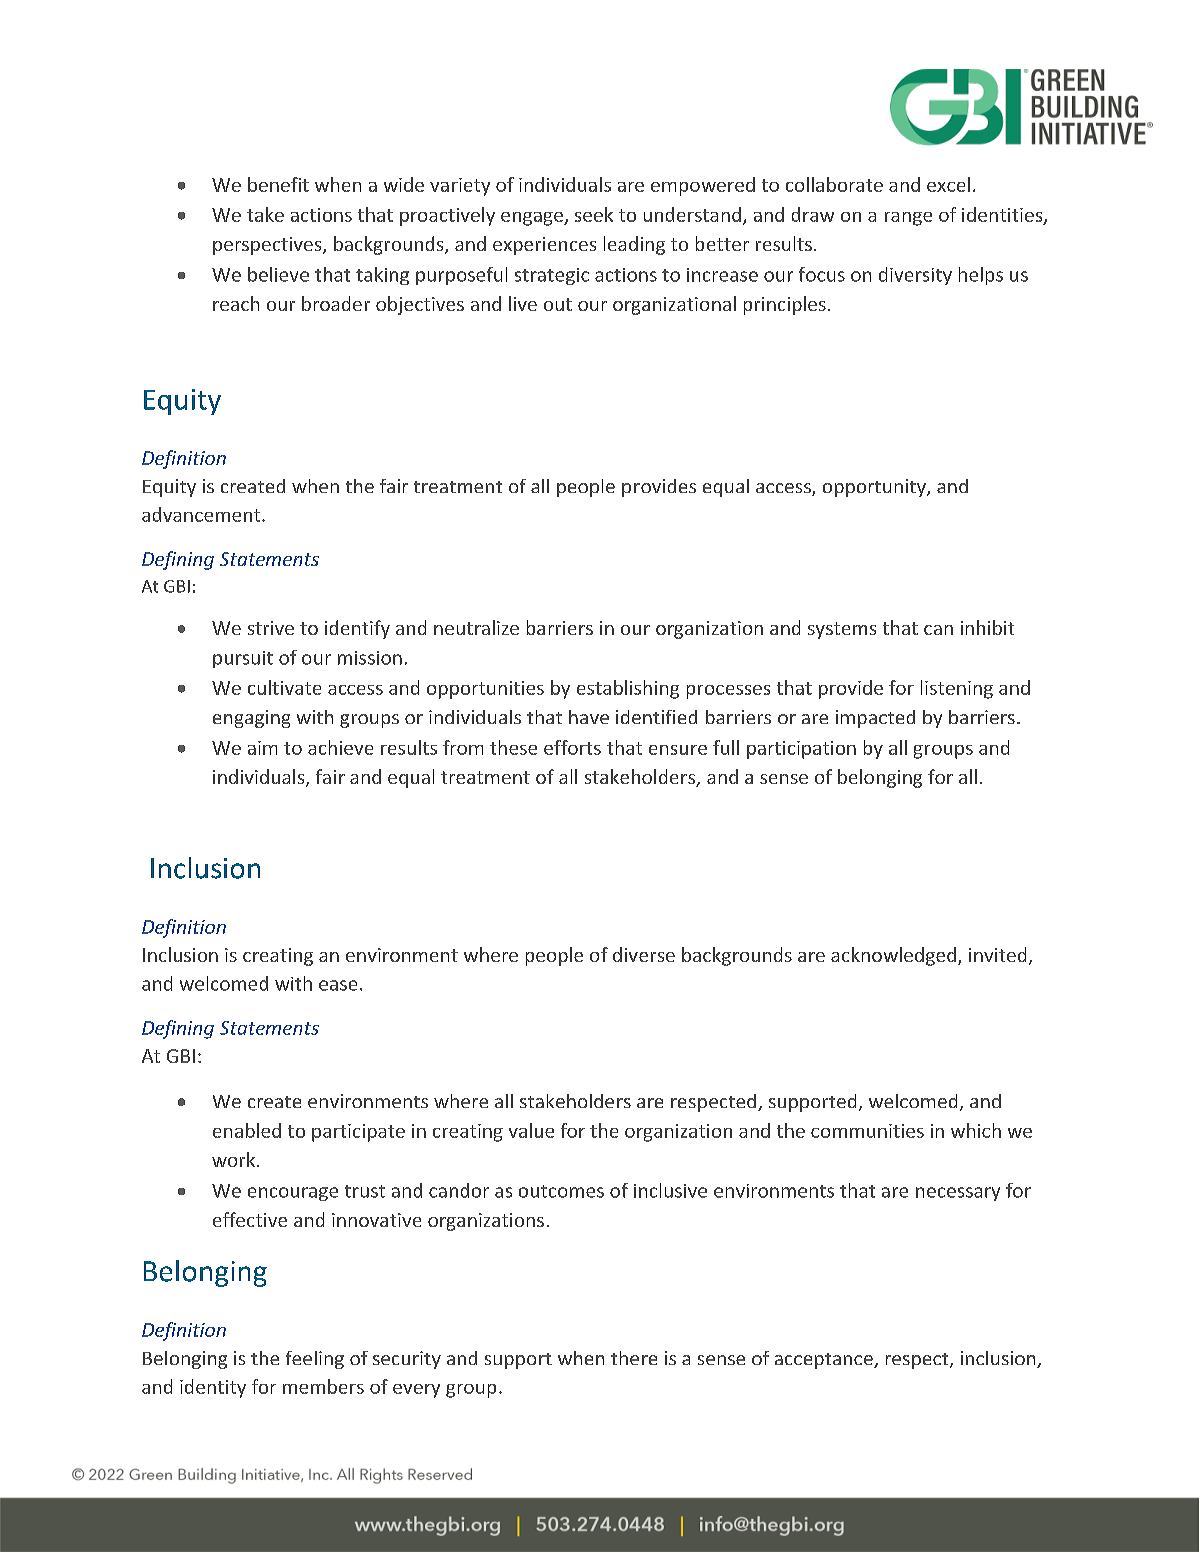  What do you see at coordinates (268, 246) in the page?
I see `perspectives` at bounding box center [268, 246].
